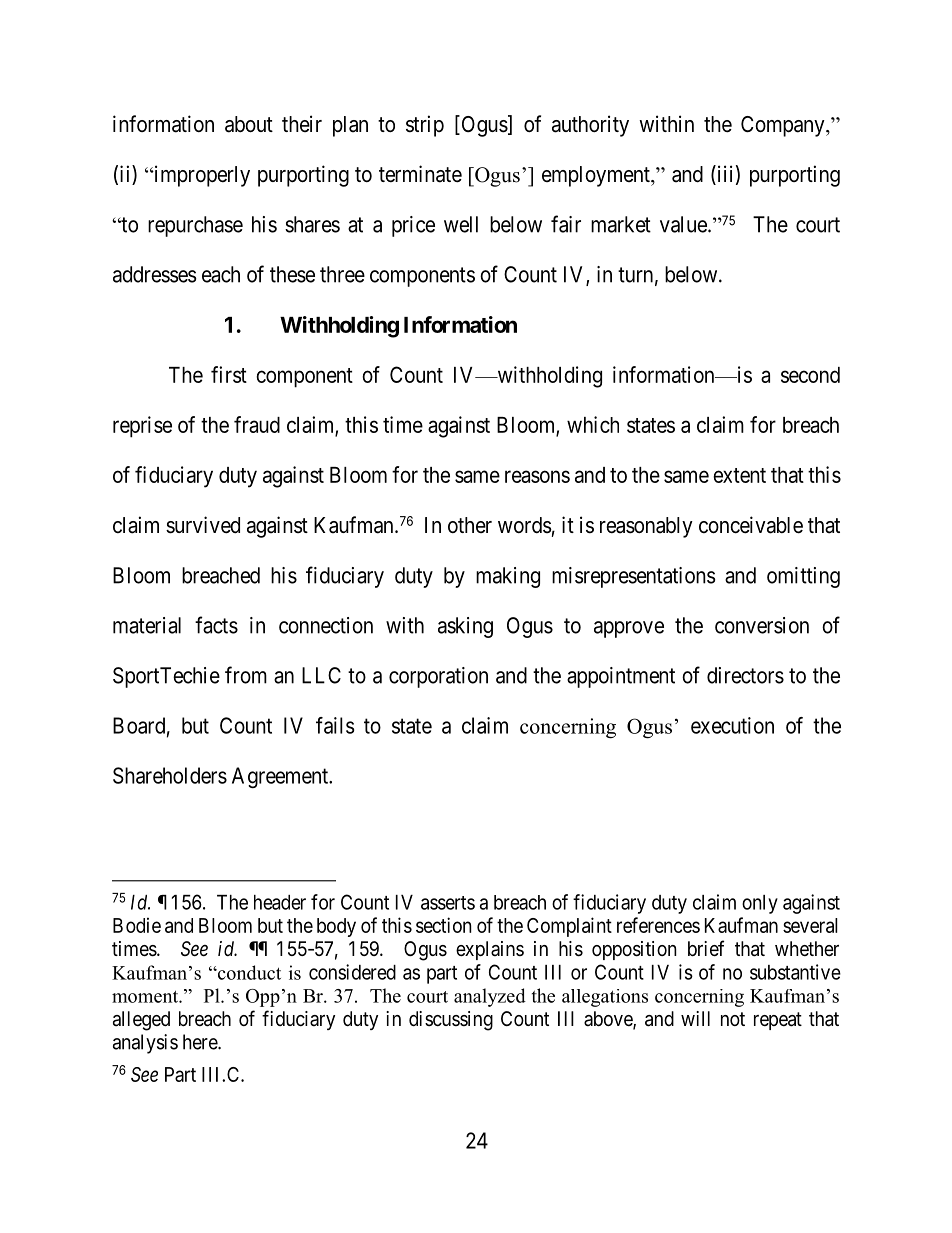 Image resolution: width=952 pixels, height=1233 pixels. What do you see at coordinates (451, 1021) in the image?
I see `discussing` at bounding box center [451, 1021].
